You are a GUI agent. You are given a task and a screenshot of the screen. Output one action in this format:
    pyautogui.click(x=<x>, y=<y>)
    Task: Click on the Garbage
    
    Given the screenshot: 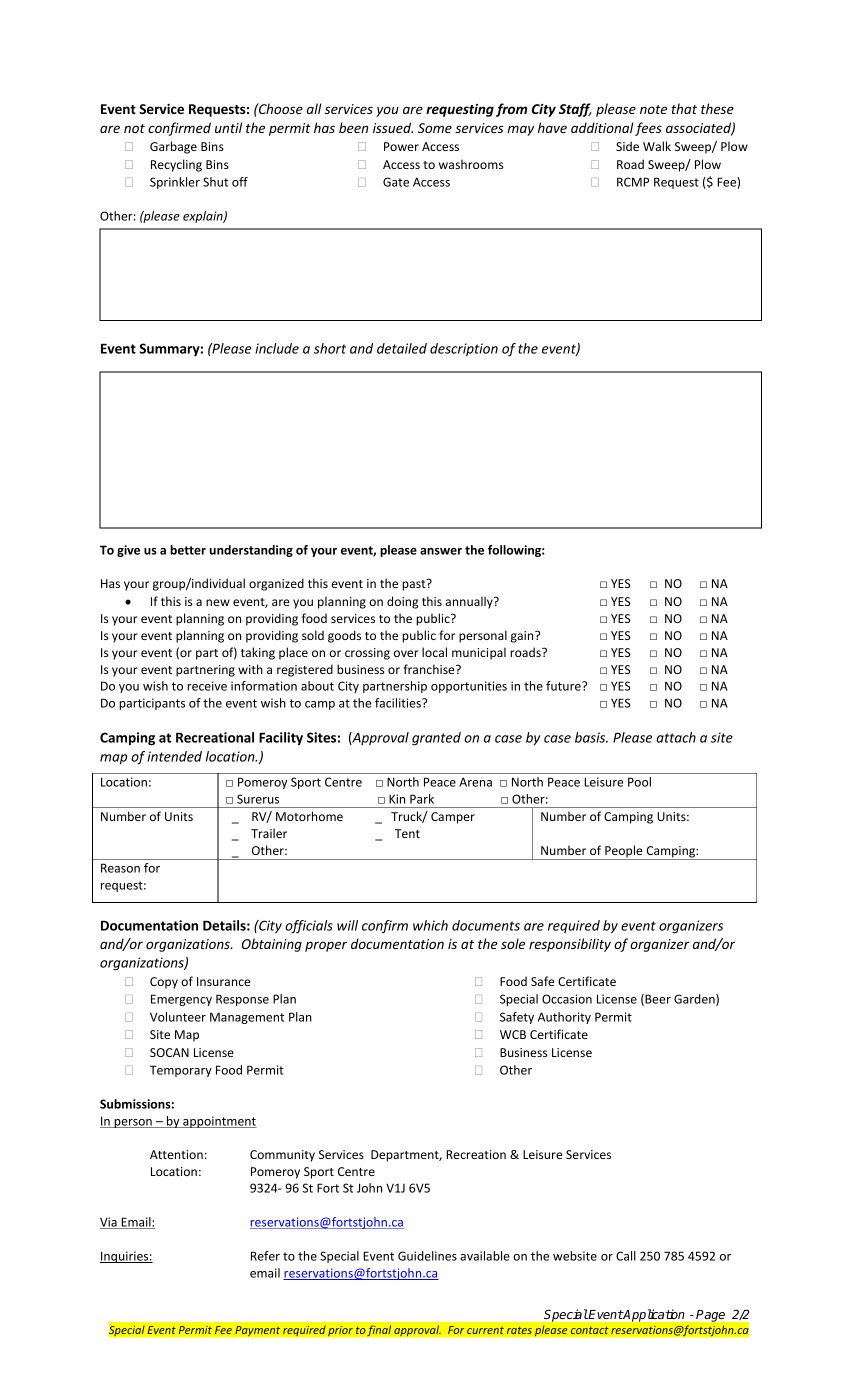 What is the action you would take?
    pyautogui.click(x=173, y=147)
